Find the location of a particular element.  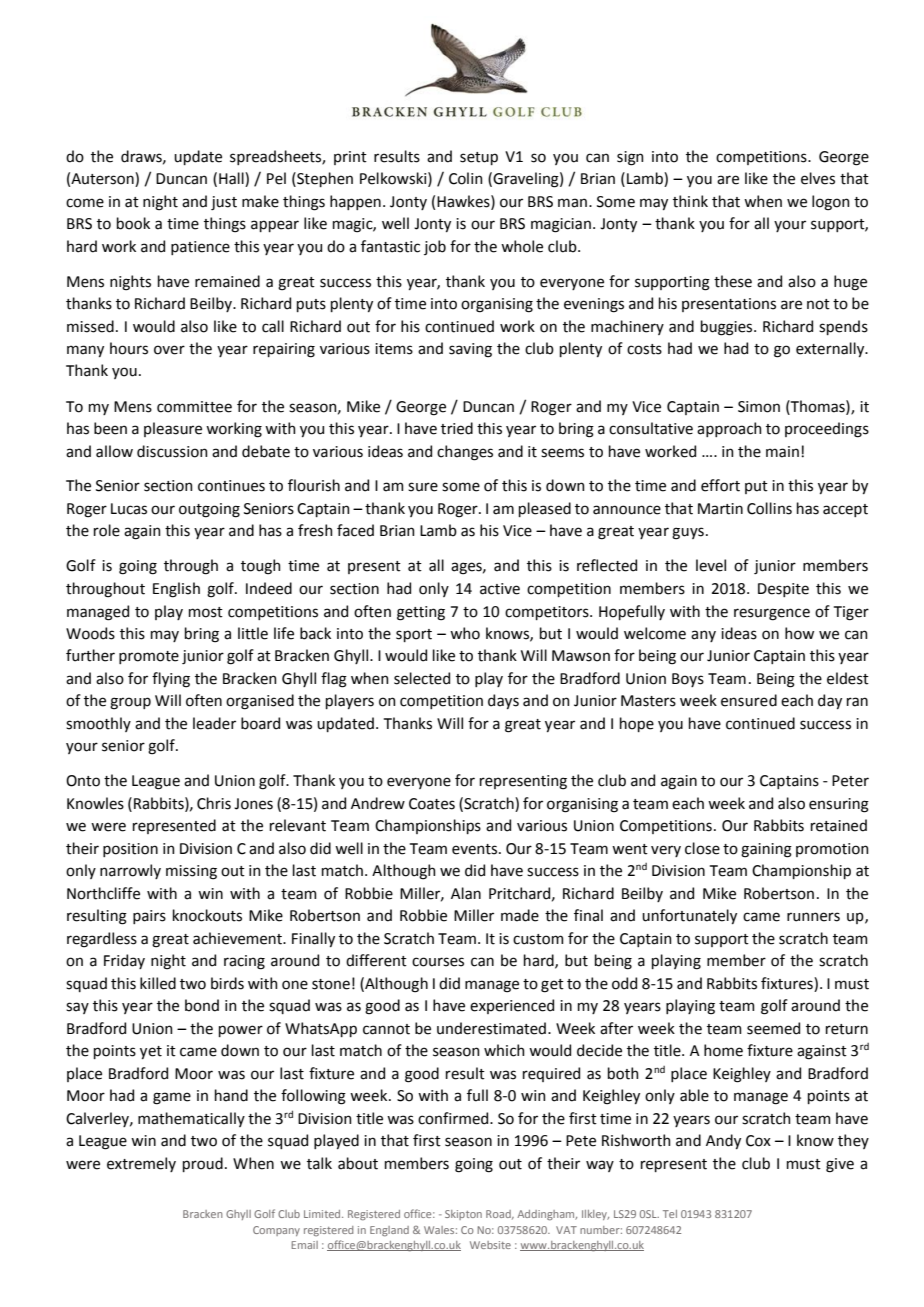

Lucas is located at coordinates (129, 509).
